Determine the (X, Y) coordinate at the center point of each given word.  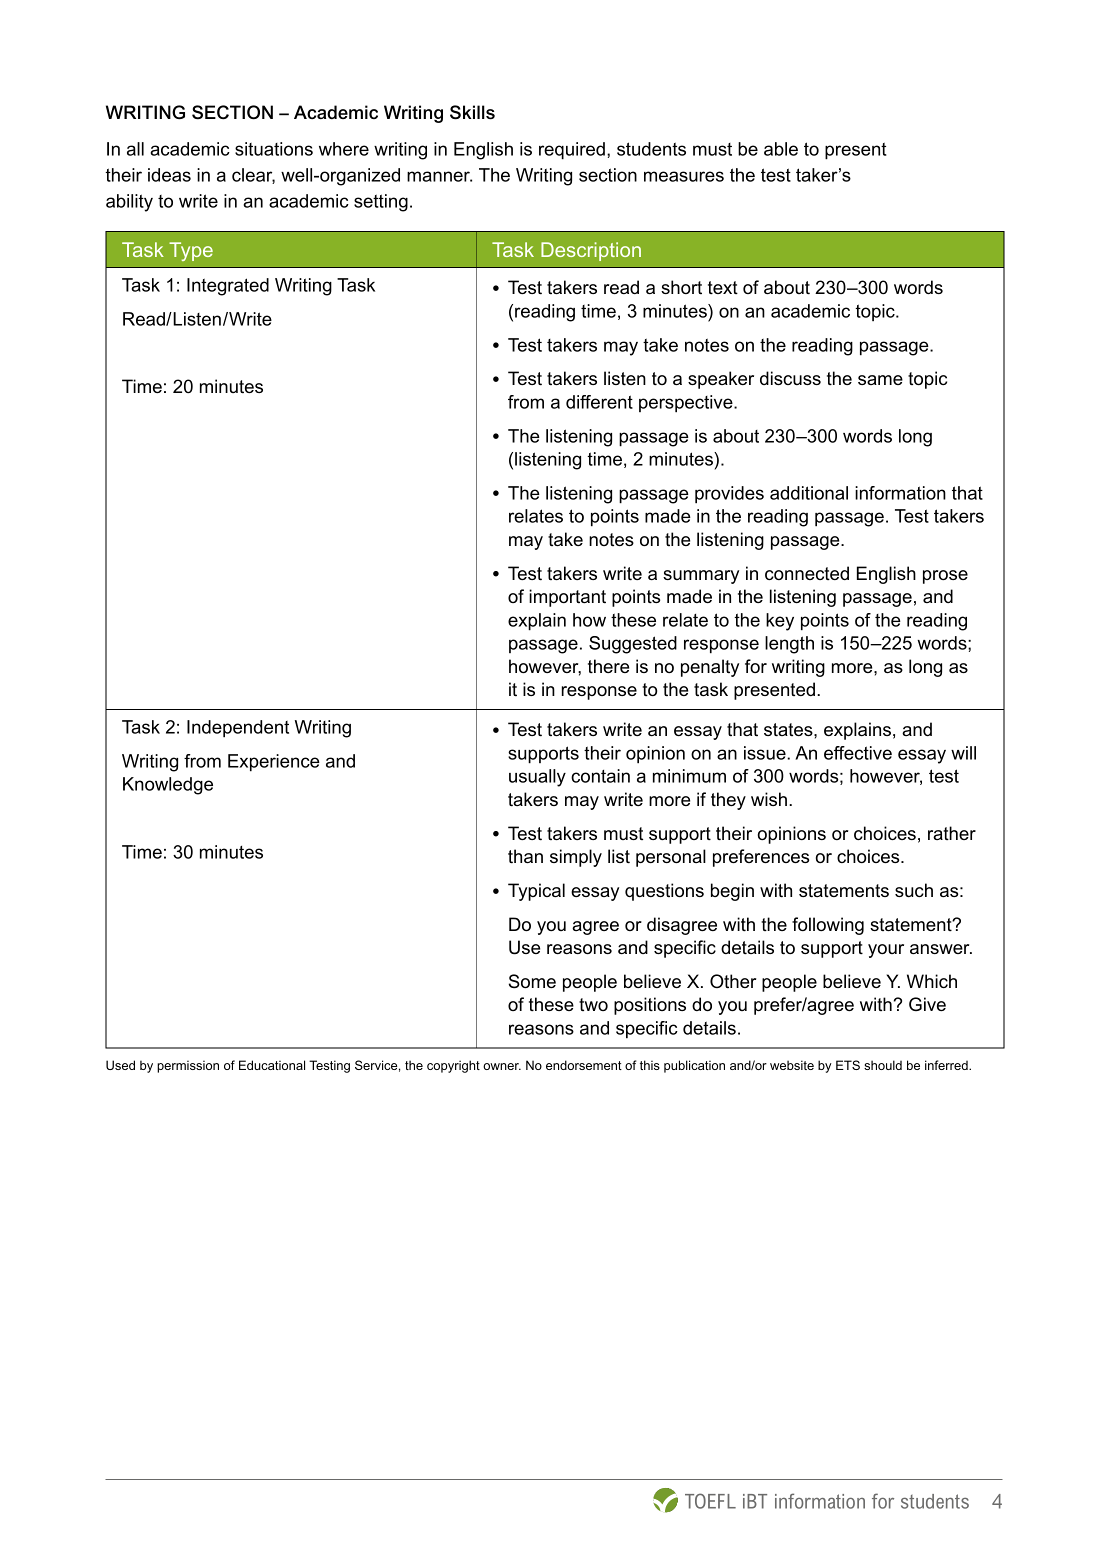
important (567, 598)
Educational (272, 1065)
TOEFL (710, 1501)
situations (274, 149)
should (883, 1065)
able (781, 149)
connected (807, 573)
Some (532, 981)
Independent (238, 729)
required (572, 151)
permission (188, 1066)
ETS (848, 1065)
